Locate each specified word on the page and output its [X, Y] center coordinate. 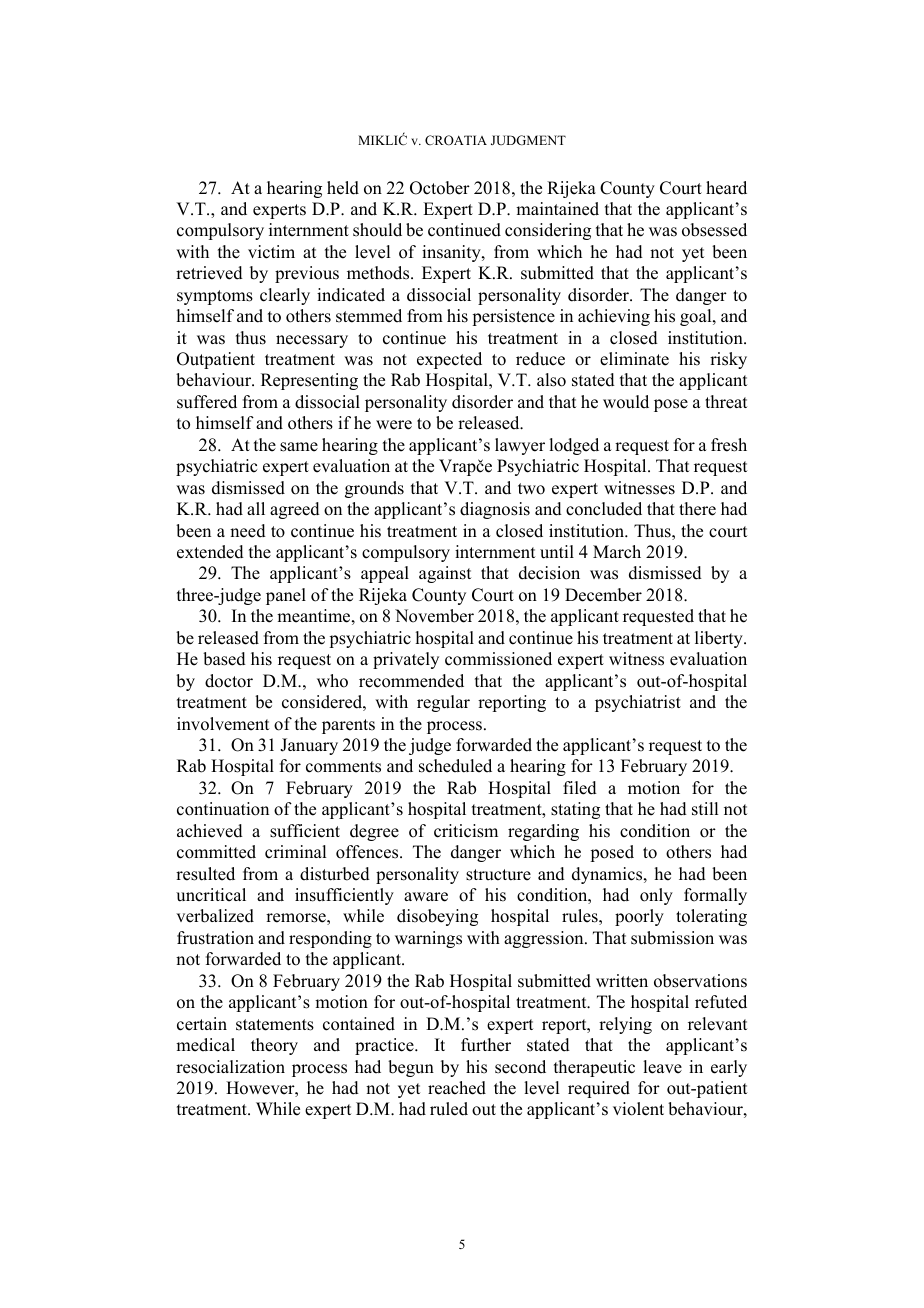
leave [662, 1067]
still [705, 809]
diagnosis [495, 510]
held [343, 188]
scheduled [455, 766]
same [299, 447]
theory [274, 1046]
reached [457, 1088]
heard [726, 188]
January [309, 746]
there [697, 509]
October [440, 188]
